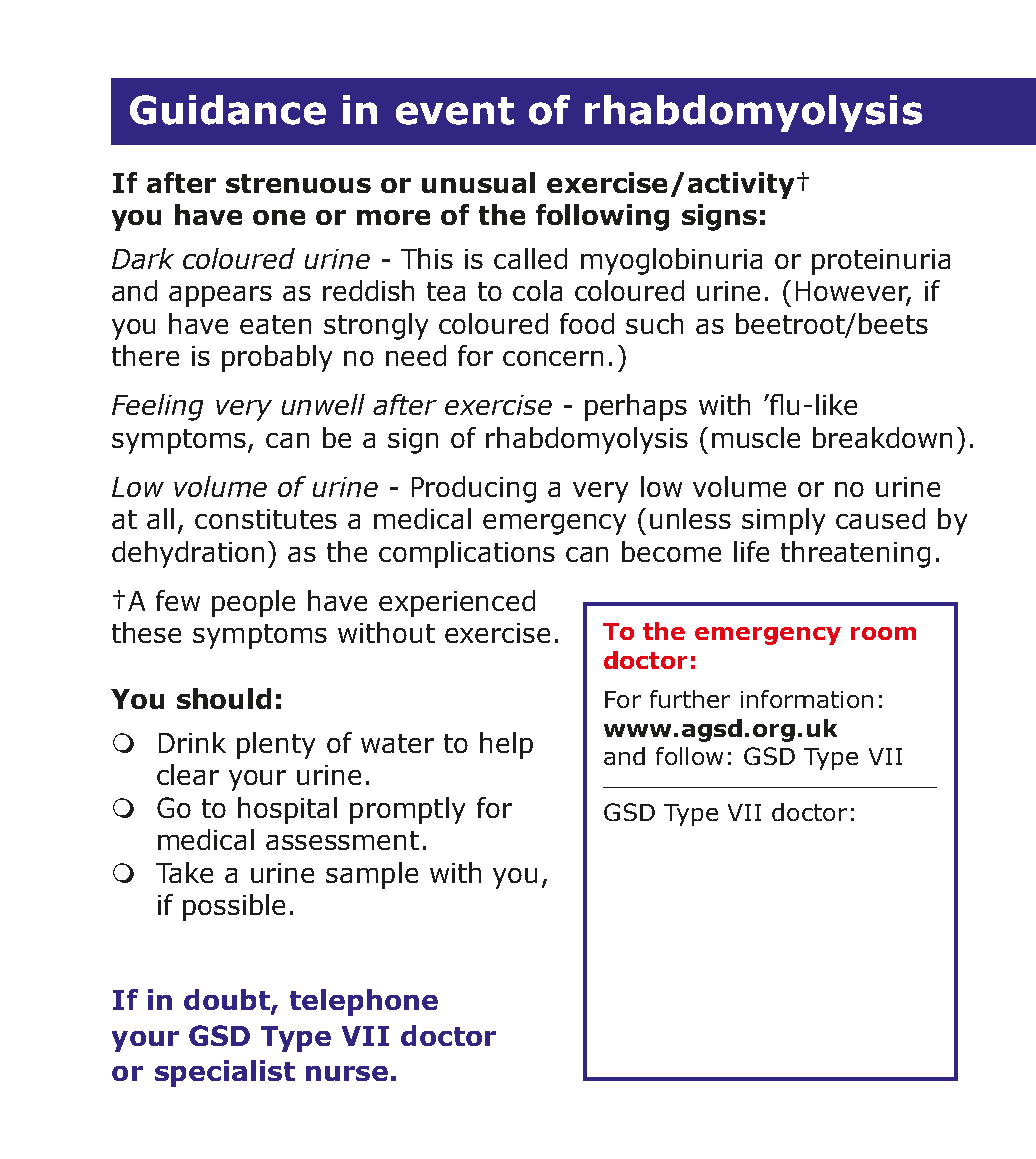 The image size is (1036, 1159). I want to click on muscle, so click(756, 437).
